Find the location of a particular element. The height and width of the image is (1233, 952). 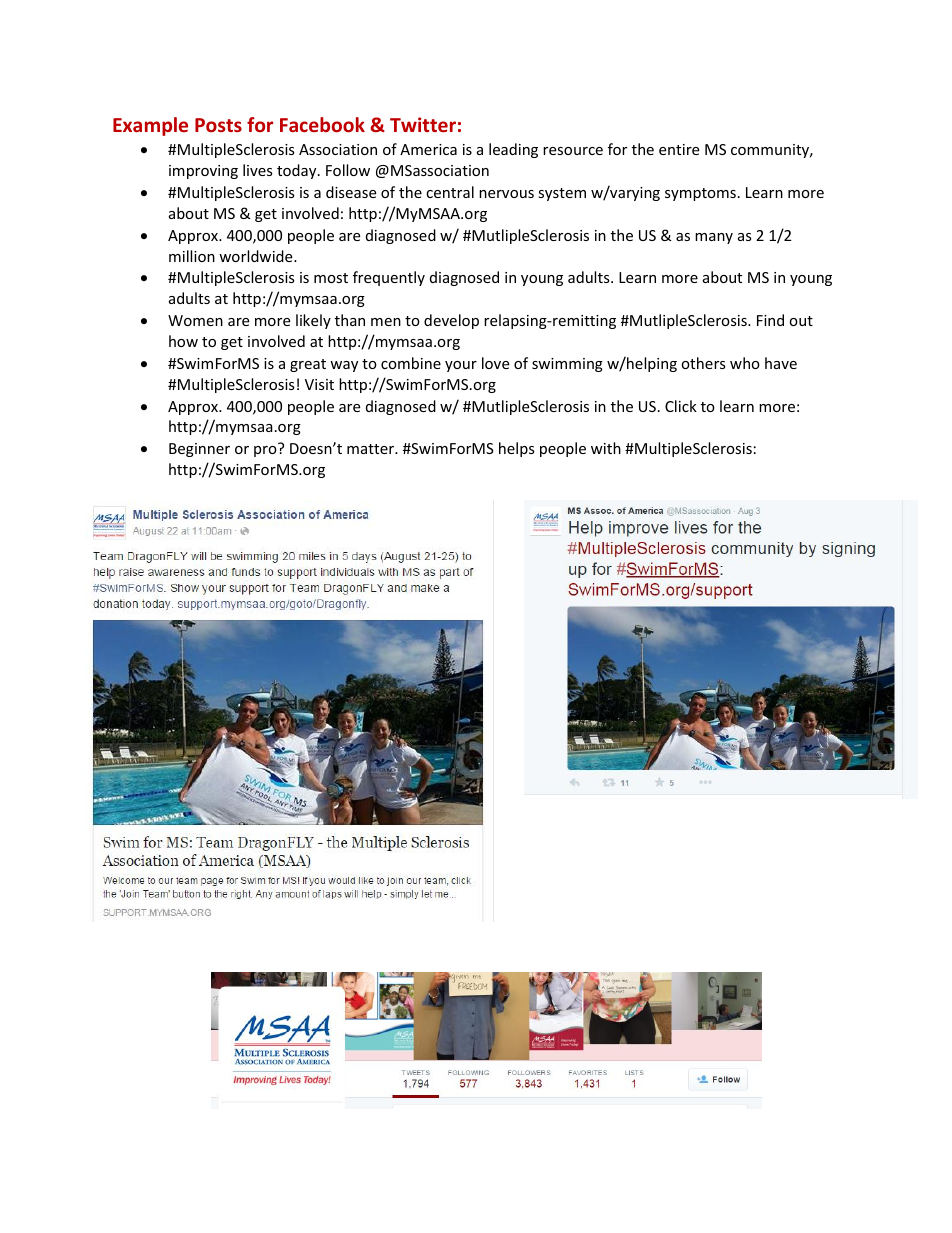

Beginner is located at coordinates (199, 450).
